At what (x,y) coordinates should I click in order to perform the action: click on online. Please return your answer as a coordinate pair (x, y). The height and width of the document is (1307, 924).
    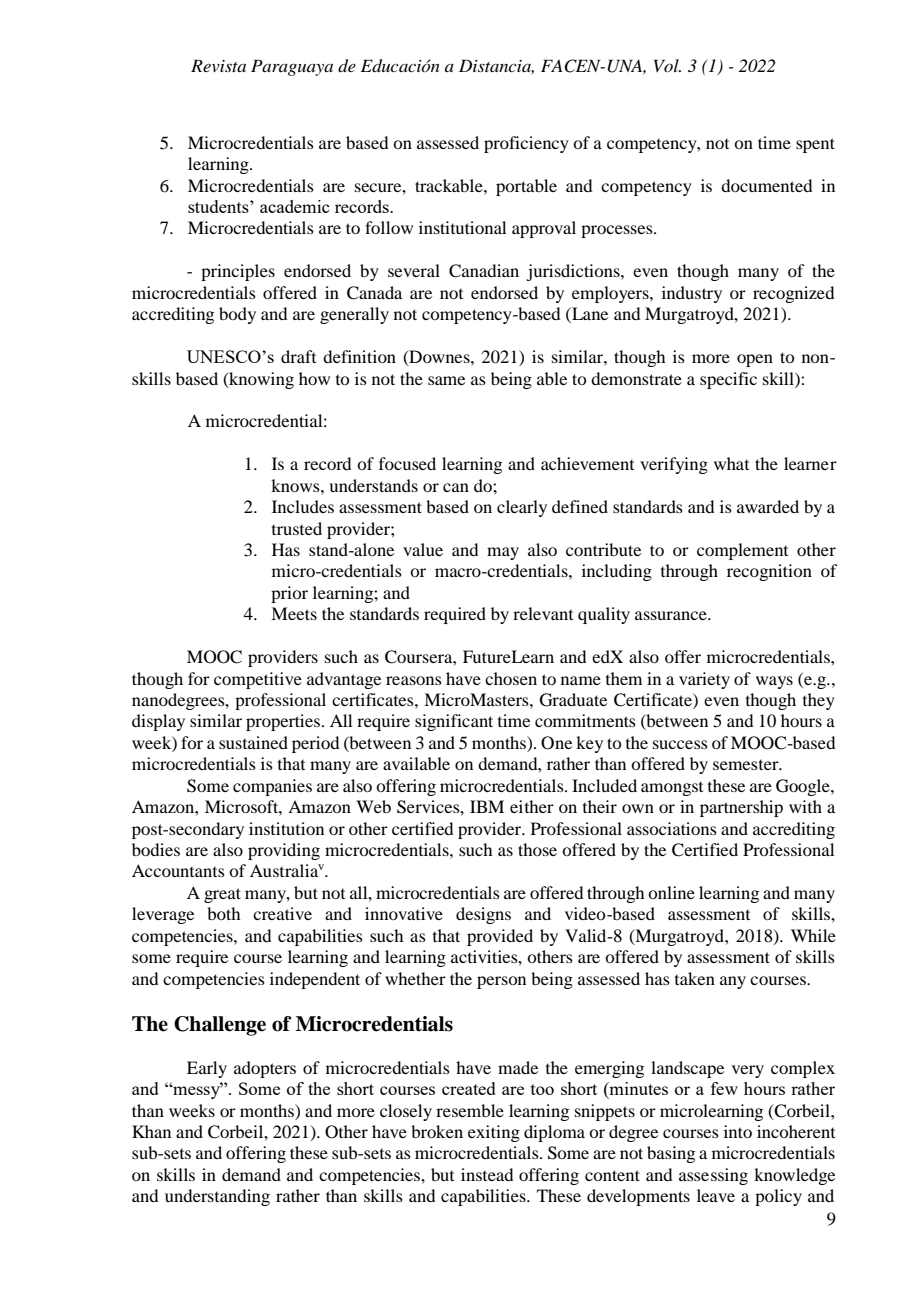
    Looking at the image, I should click on (671, 892).
